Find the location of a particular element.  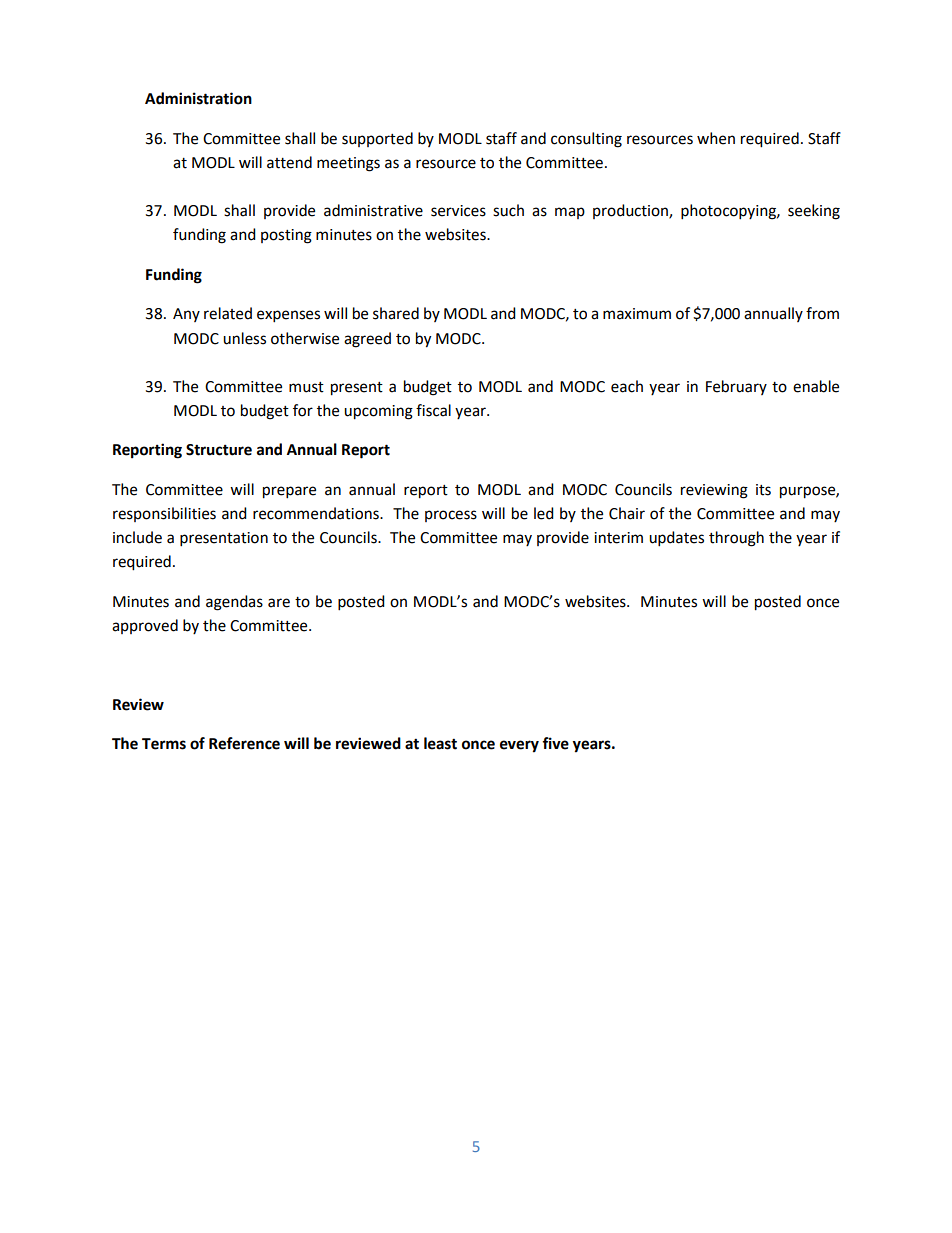

shared is located at coordinates (396, 313).
